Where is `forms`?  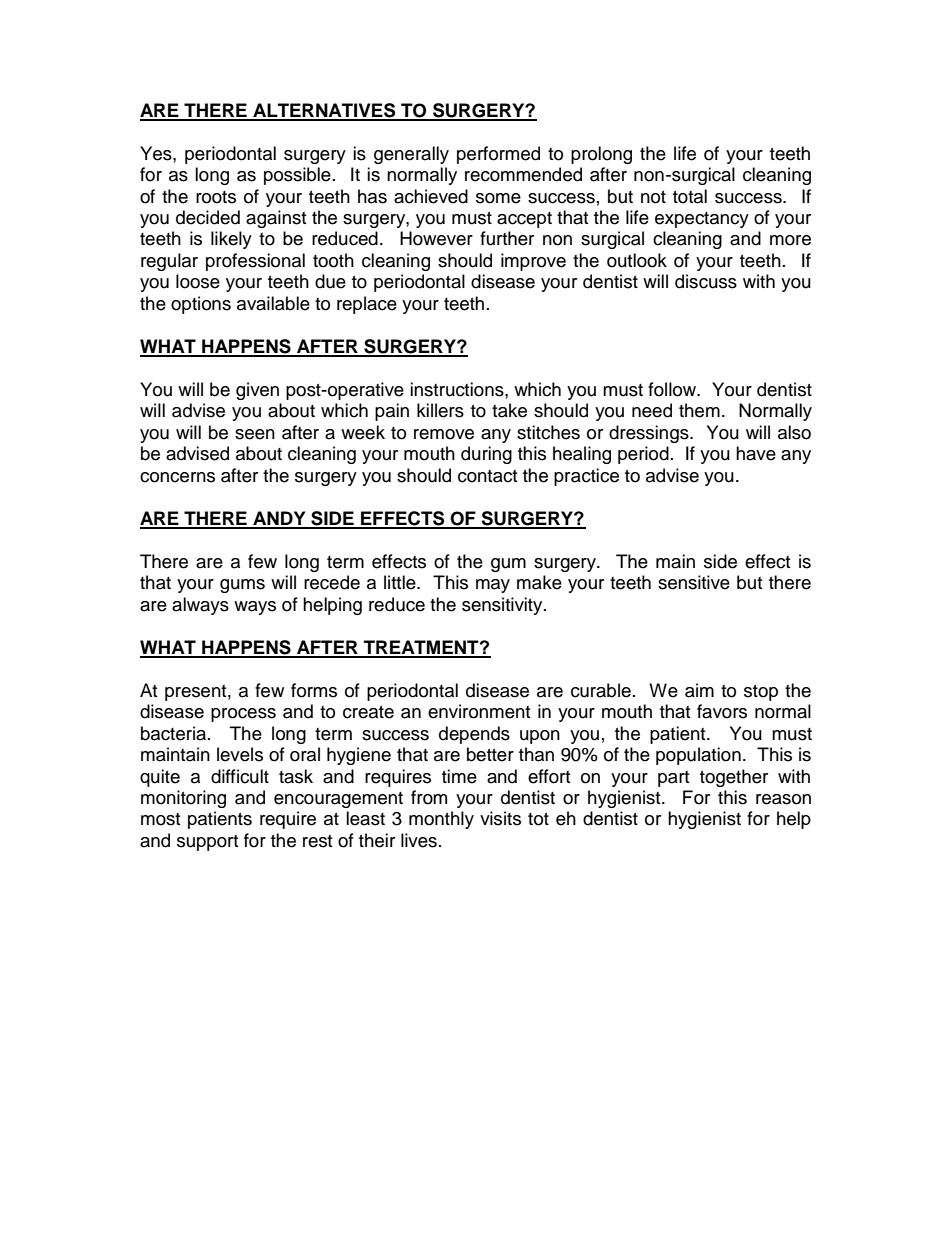
forms is located at coordinates (314, 690).
